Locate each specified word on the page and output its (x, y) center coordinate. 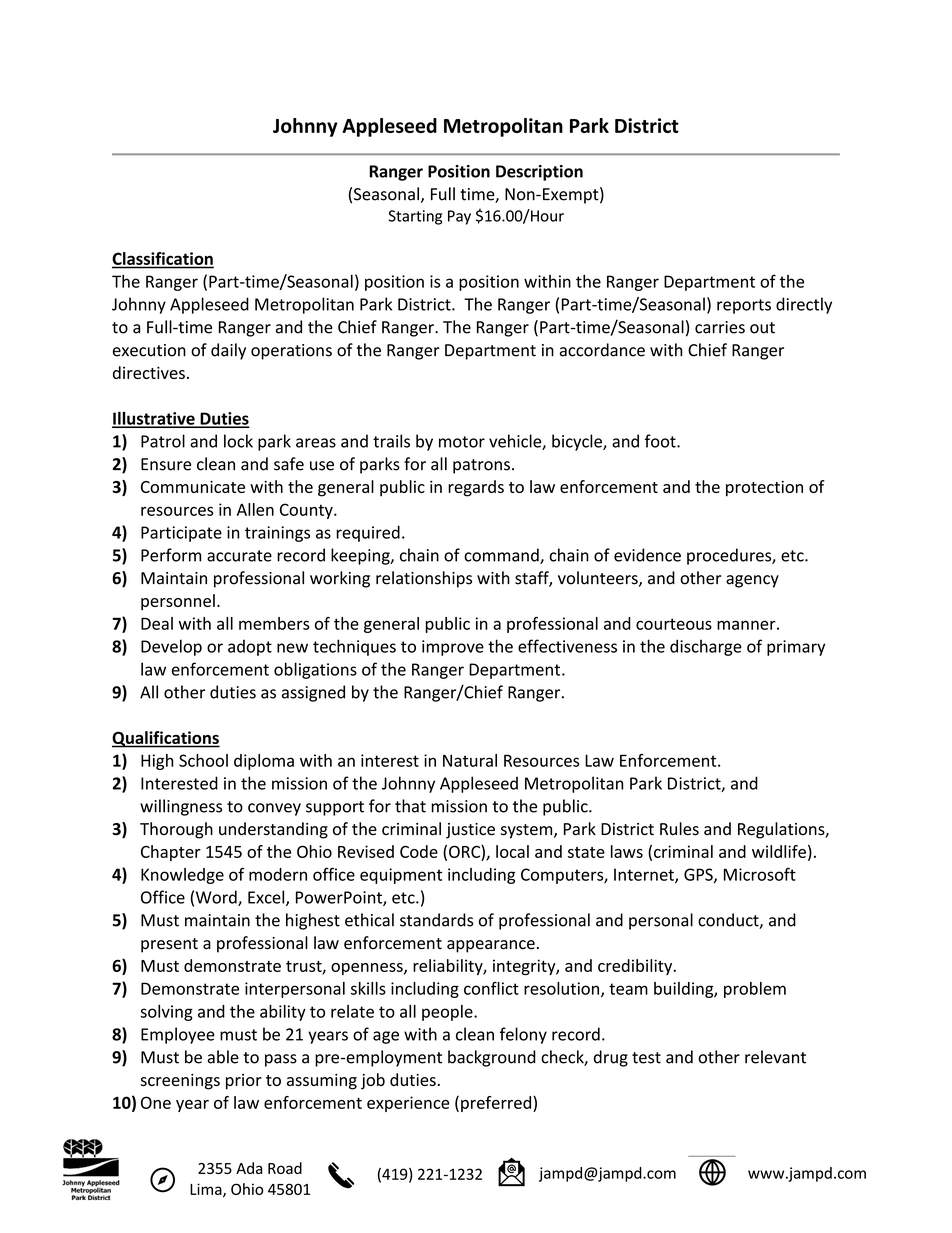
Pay (459, 217)
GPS (699, 875)
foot (661, 441)
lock (238, 441)
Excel (267, 898)
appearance (491, 946)
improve (453, 648)
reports (744, 306)
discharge (706, 647)
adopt (250, 648)
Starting (415, 217)
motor (462, 442)
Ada (249, 1168)
